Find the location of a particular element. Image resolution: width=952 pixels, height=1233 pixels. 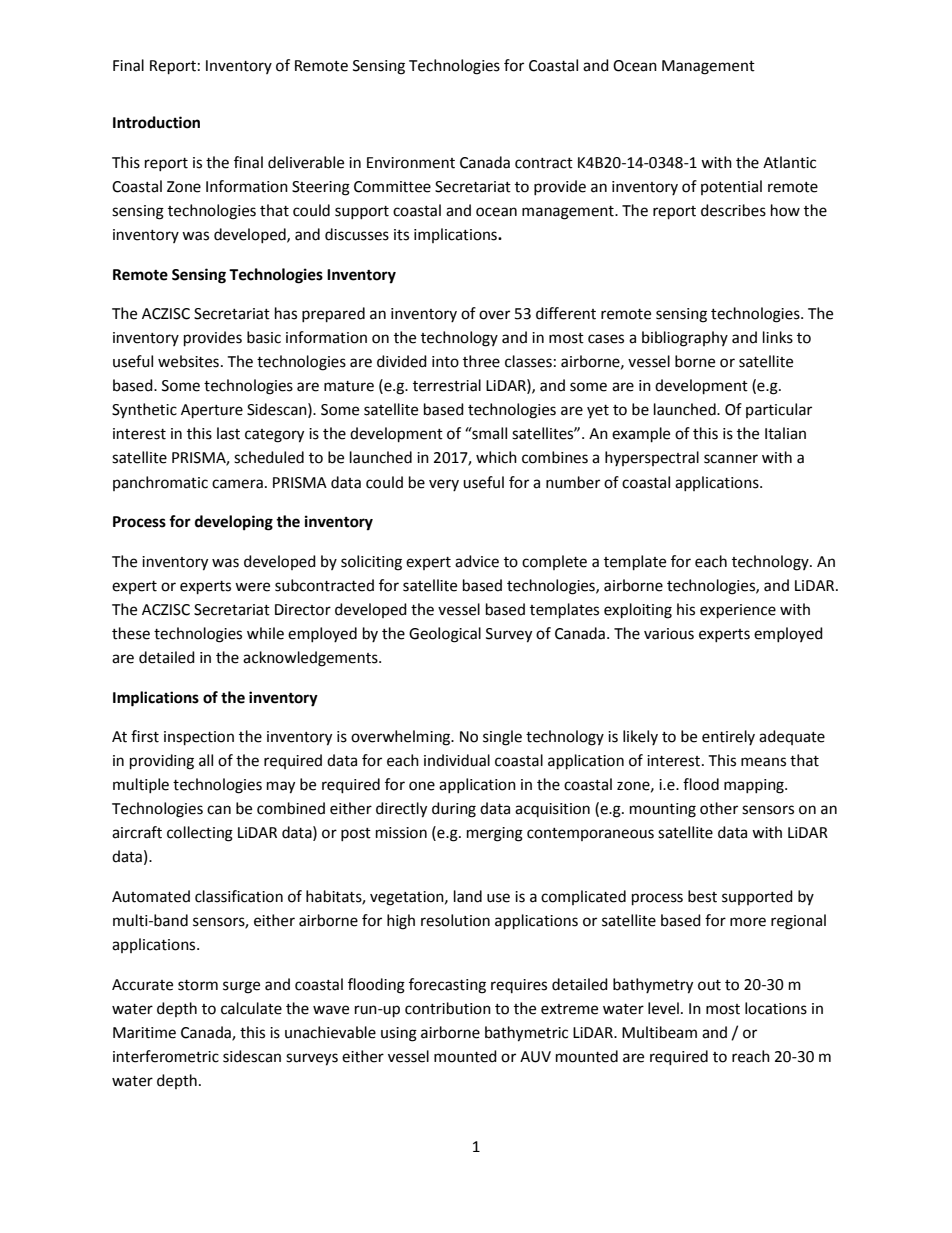

other is located at coordinates (719, 808).
